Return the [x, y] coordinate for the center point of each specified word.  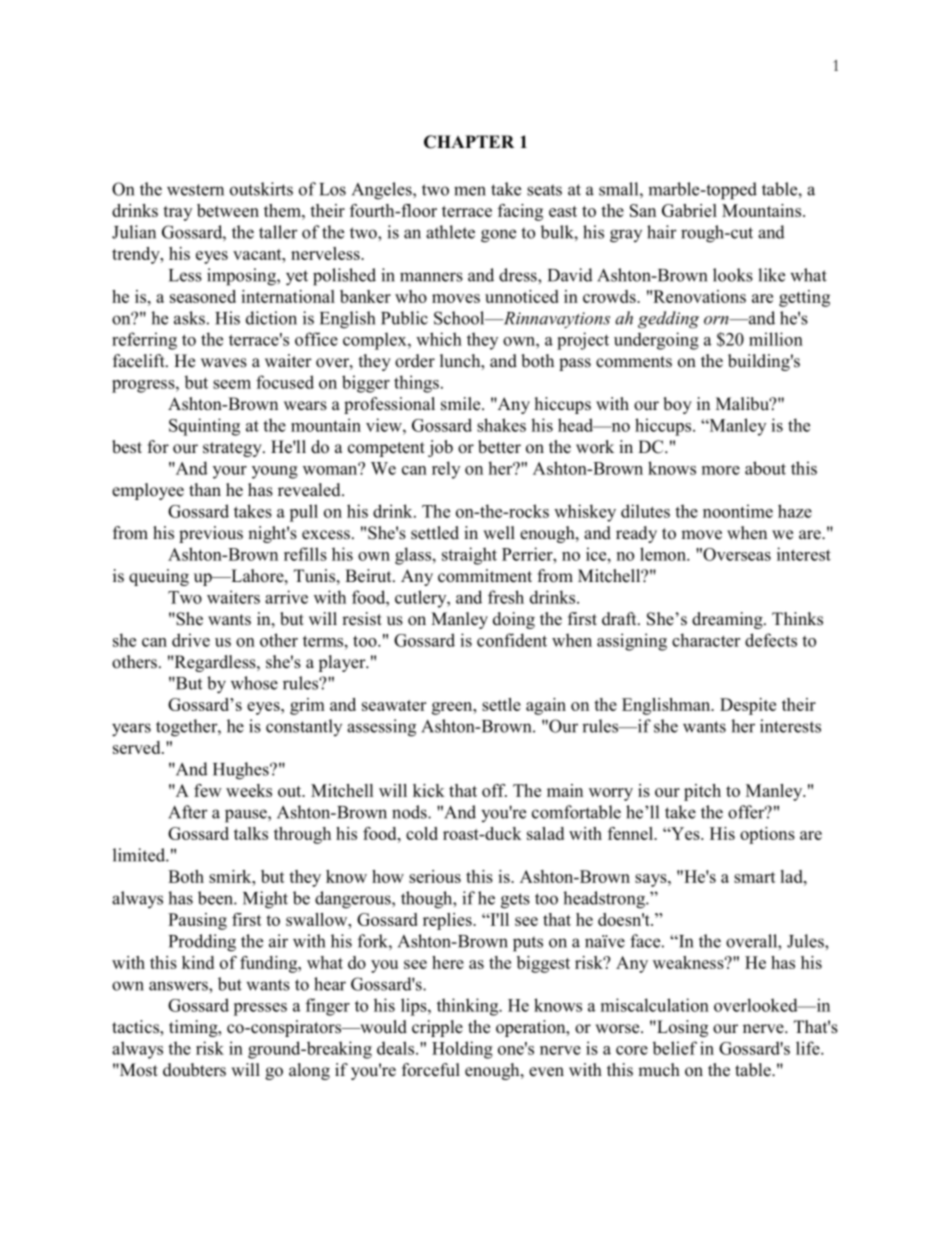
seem [232, 384]
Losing [681, 1028]
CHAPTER [469, 142]
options [767, 835]
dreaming [728, 620]
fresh [506, 597]
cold [422, 833]
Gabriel [689, 210]
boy [677, 405]
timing [194, 1028]
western [195, 190]
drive [191, 640]
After [188, 812]
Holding [462, 1050]
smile [462, 404]
